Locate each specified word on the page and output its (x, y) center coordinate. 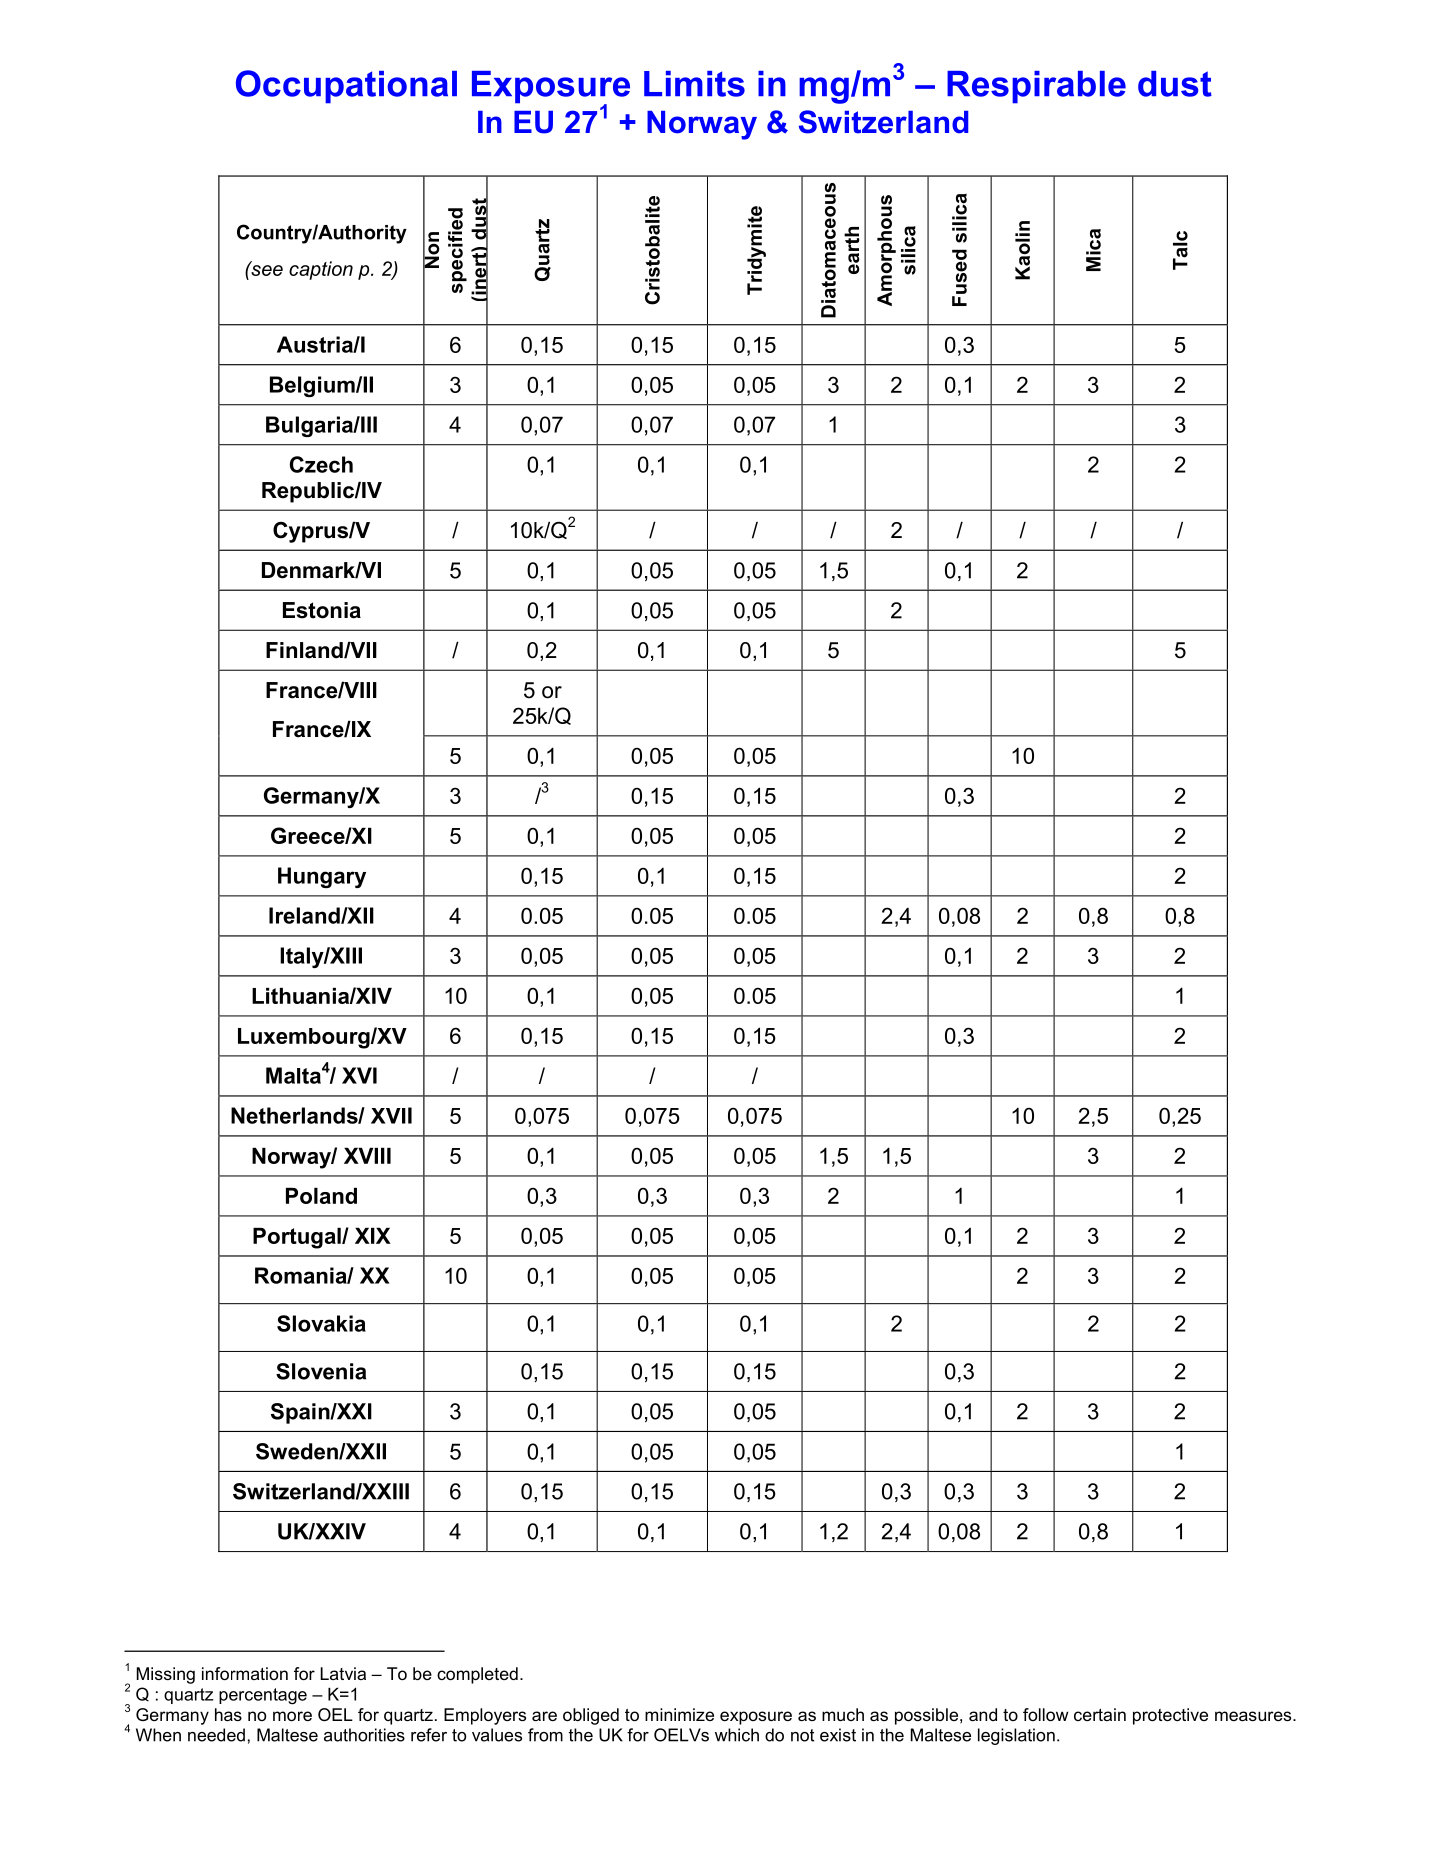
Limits (694, 84)
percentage (263, 1696)
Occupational (346, 86)
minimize (679, 1714)
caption (321, 270)
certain (1100, 1714)
